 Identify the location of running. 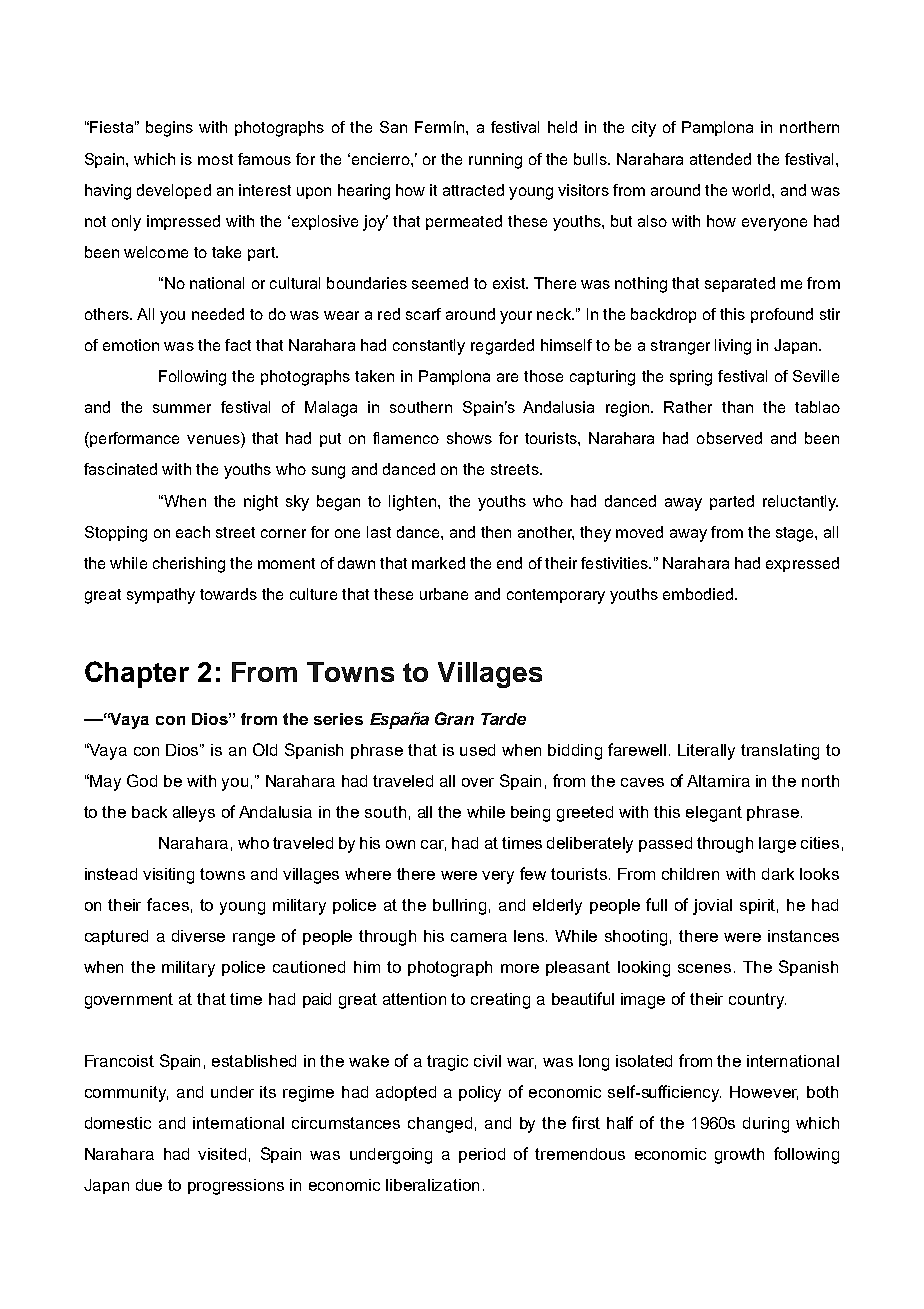
(495, 161).
